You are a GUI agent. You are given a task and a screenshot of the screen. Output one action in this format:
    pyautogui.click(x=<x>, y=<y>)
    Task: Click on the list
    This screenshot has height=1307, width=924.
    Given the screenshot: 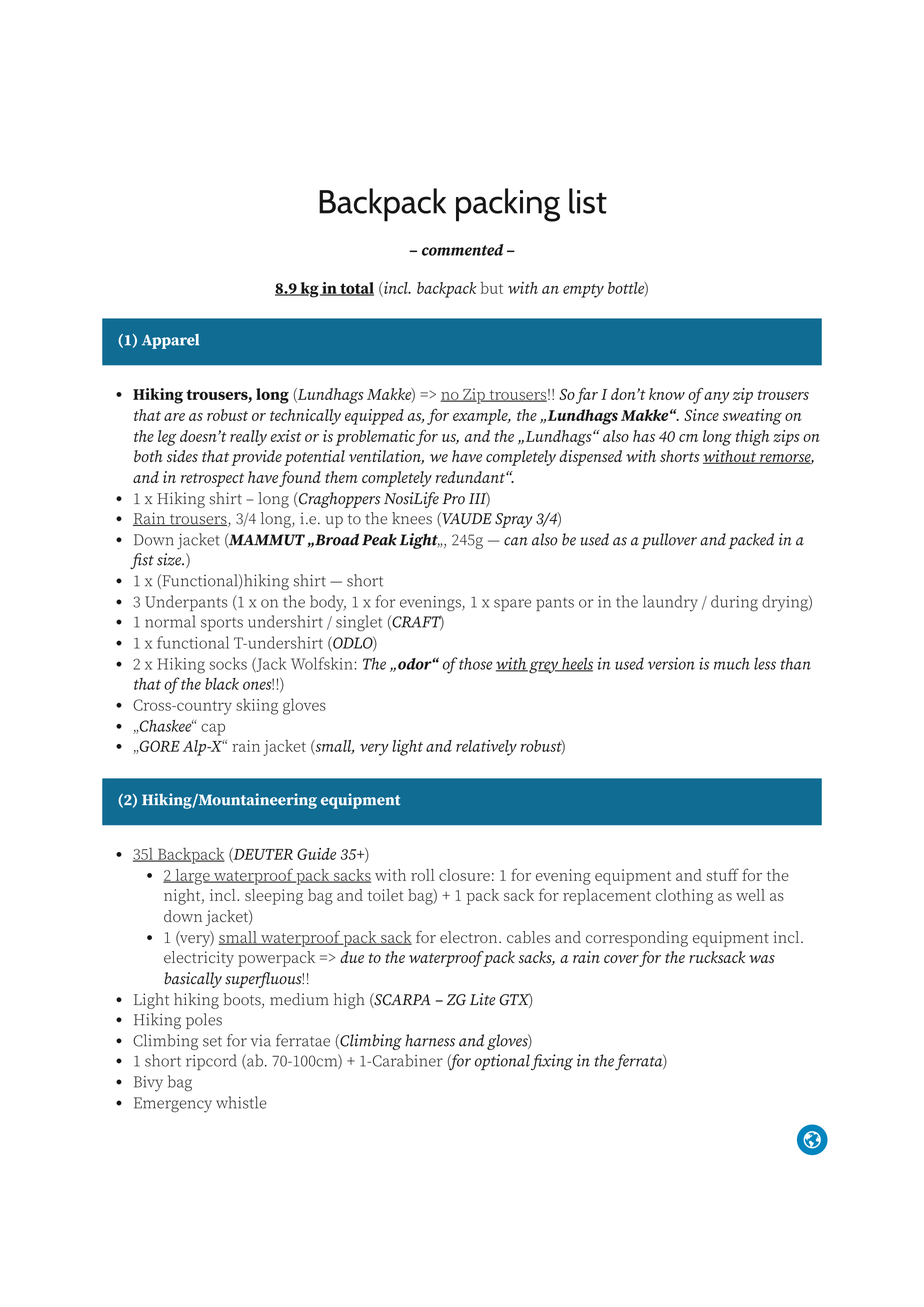 What is the action you would take?
    pyautogui.click(x=588, y=201)
